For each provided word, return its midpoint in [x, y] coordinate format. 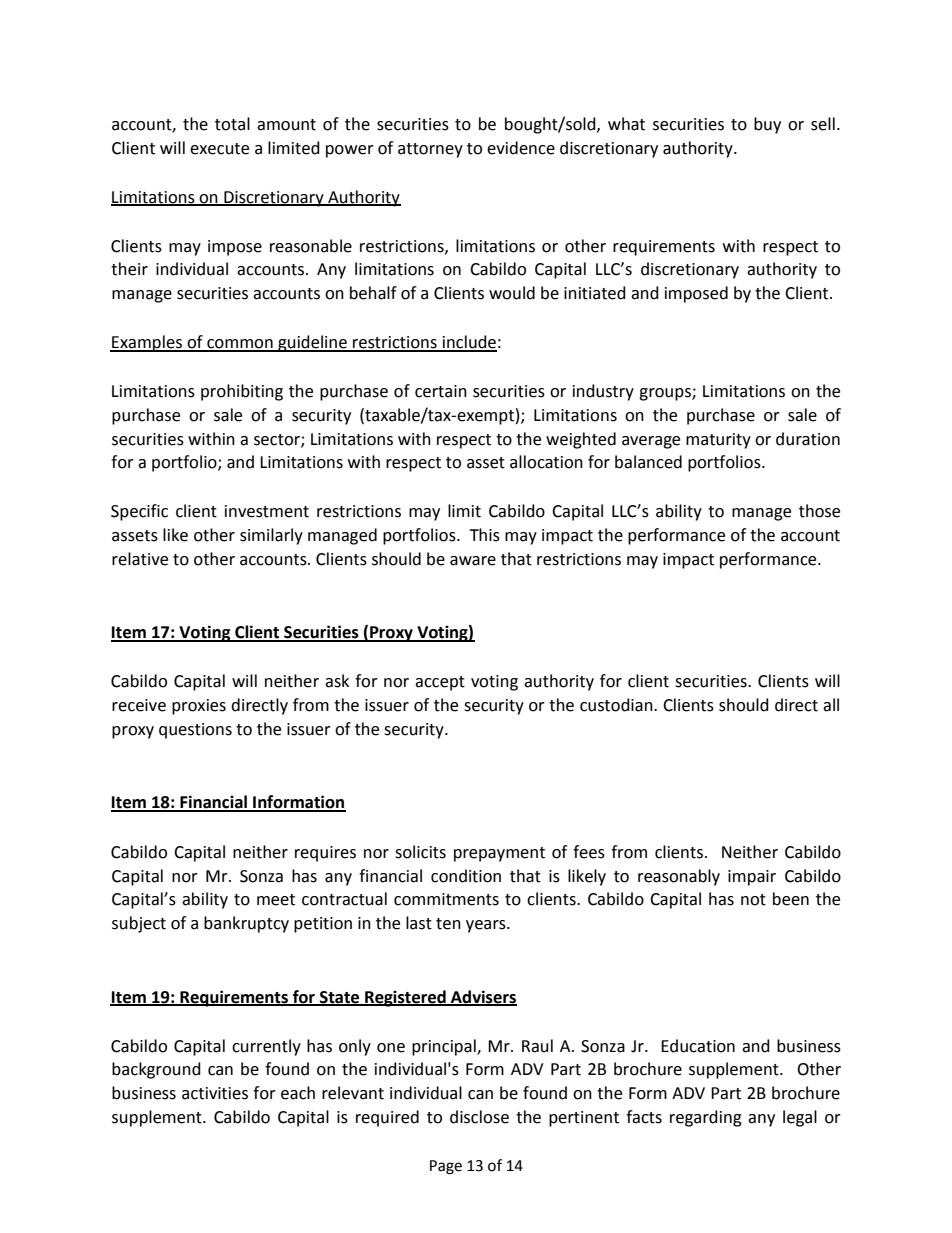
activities [215, 1093]
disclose [479, 1117]
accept [440, 683]
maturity [718, 441]
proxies [199, 707]
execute [219, 149]
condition [466, 876]
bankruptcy [246, 924]
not [753, 900]
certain [441, 391]
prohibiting [242, 392]
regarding [706, 1118]
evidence [521, 148]
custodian [617, 705]
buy [767, 125]
